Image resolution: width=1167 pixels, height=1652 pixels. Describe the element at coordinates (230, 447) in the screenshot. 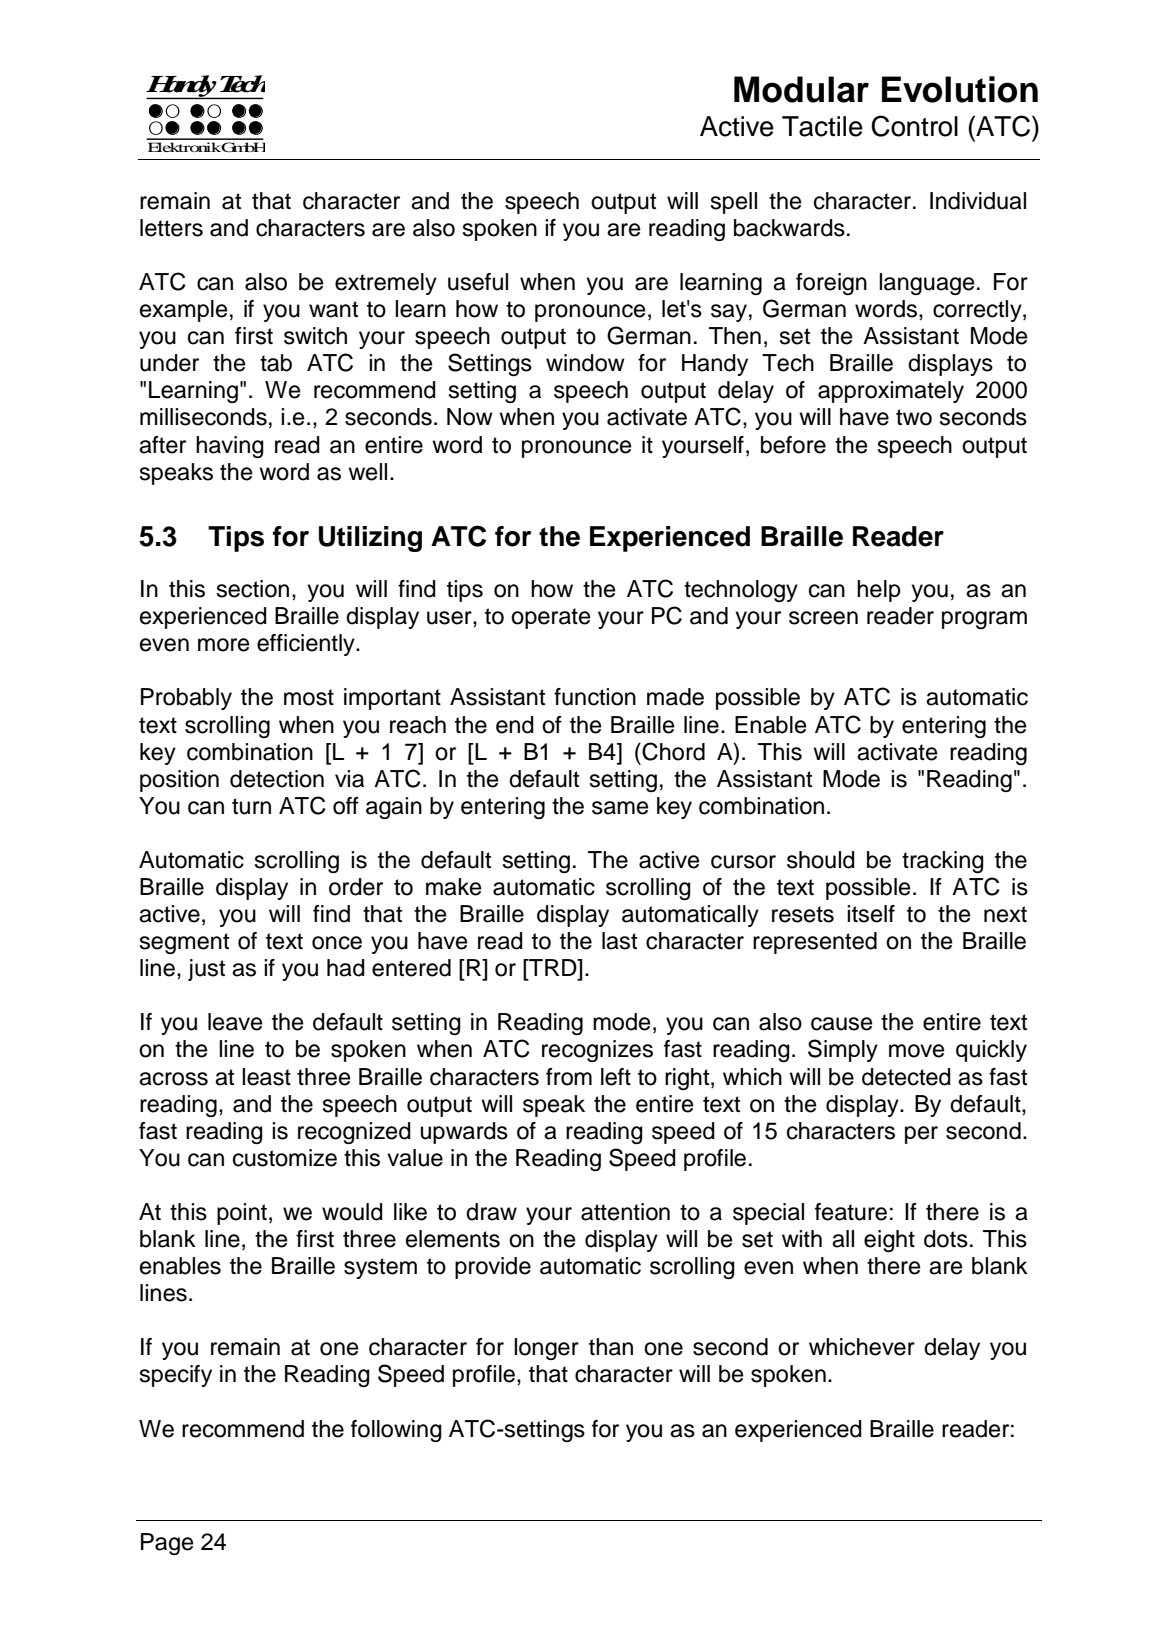

I see `having` at that location.
